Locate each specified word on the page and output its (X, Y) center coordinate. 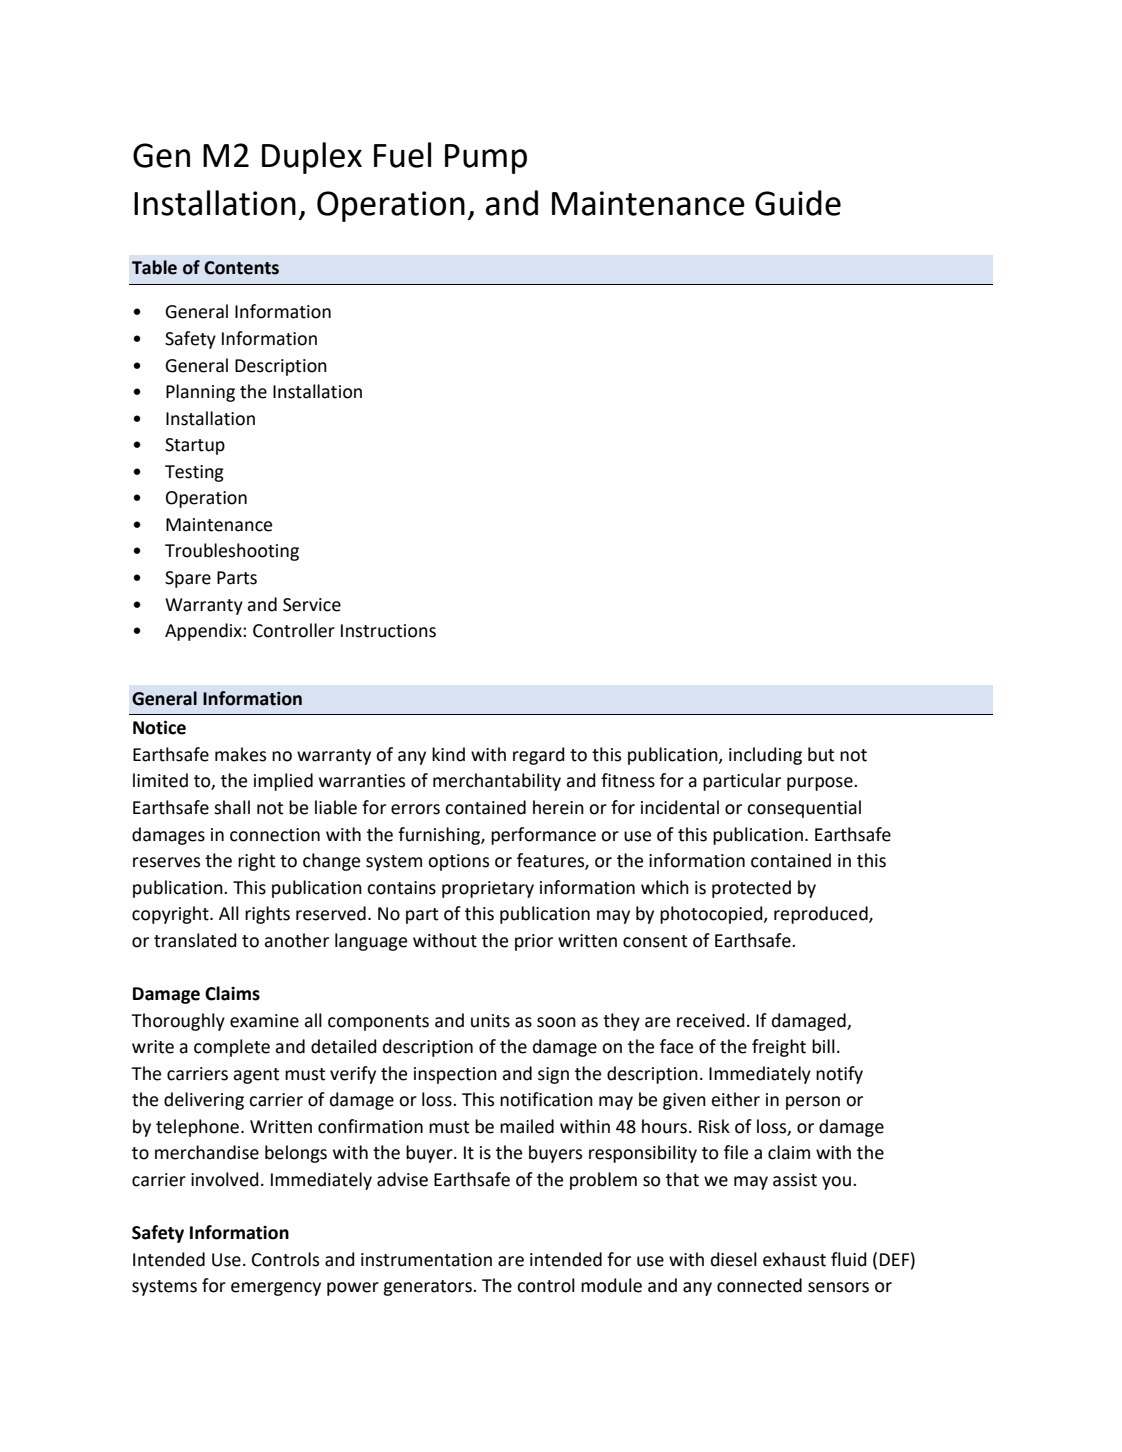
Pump (486, 159)
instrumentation (426, 1260)
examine (264, 1021)
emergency (276, 1289)
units (490, 1021)
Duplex (312, 158)
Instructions (388, 631)
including (765, 756)
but (821, 754)
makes (240, 754)
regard (539, 756)
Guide (798, 203)
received (711, 1020)
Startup (195, 446)
